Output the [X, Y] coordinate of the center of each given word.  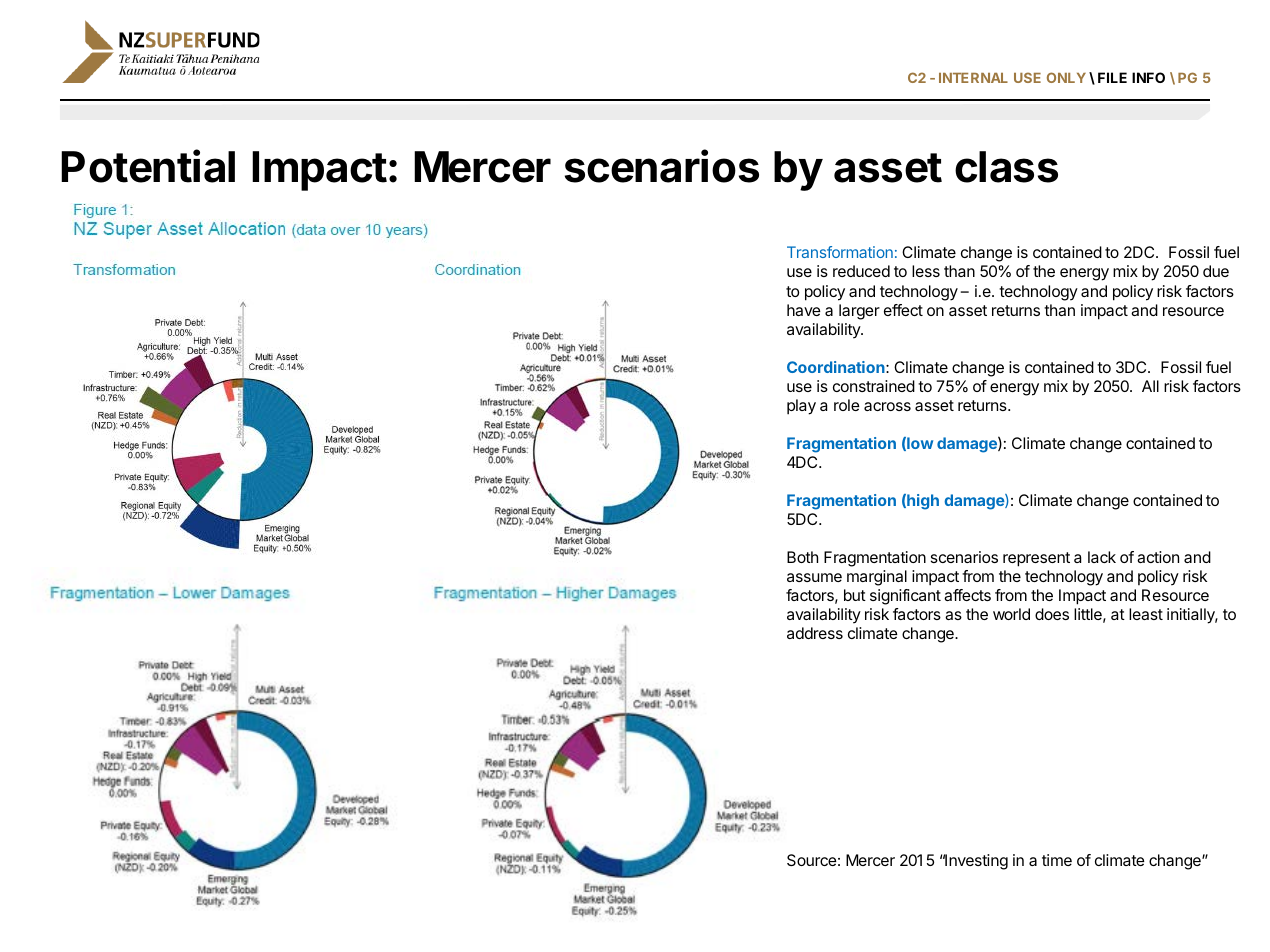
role [847, 405]
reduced [861, 271]
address [815, 633]
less [926, 271]
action [1158, 557]
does [1052, 614]
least [1146, 614]
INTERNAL [973, 78]
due [1216, 271]
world [1011, 614]
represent [1036, 559]
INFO [1148, 77]
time [1057, 860]
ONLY [1066, 77]
